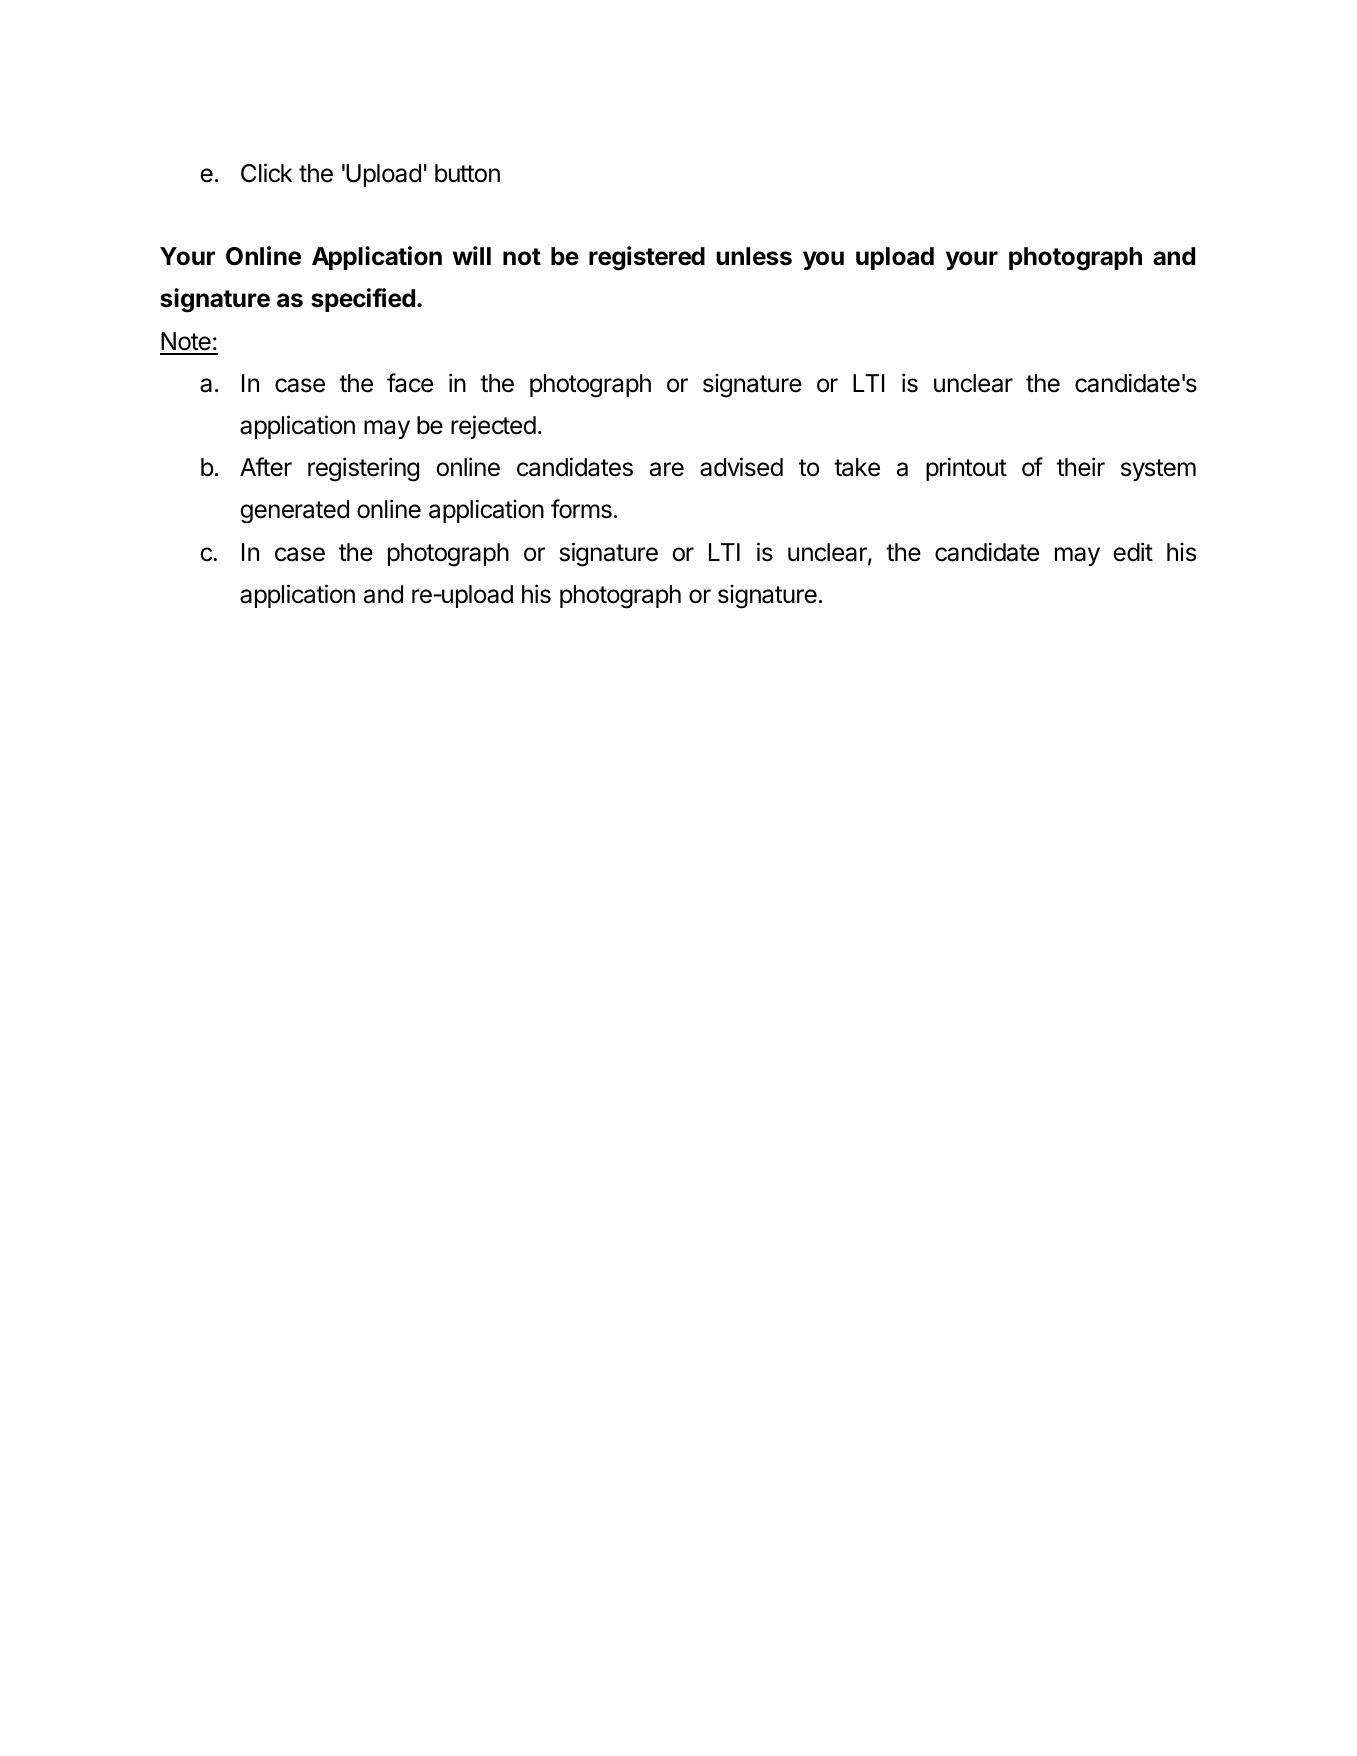 Image resolution: width=1357 pixels, height=1756 pixels. Describe the element at coordinates (410, 383) in the screenshot. I see `face` at that location.
